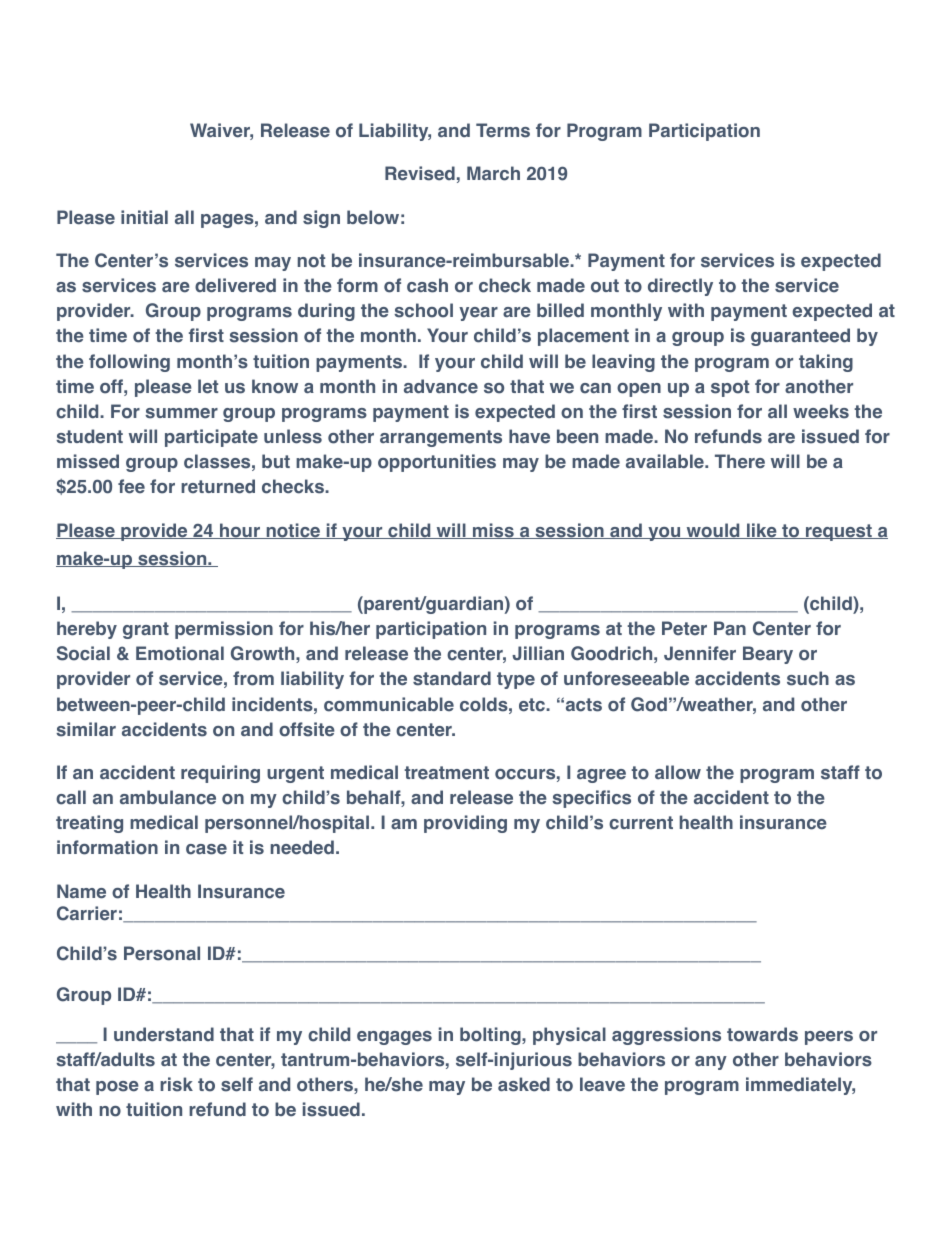  I want to click on understand, so click(164, 1034).
